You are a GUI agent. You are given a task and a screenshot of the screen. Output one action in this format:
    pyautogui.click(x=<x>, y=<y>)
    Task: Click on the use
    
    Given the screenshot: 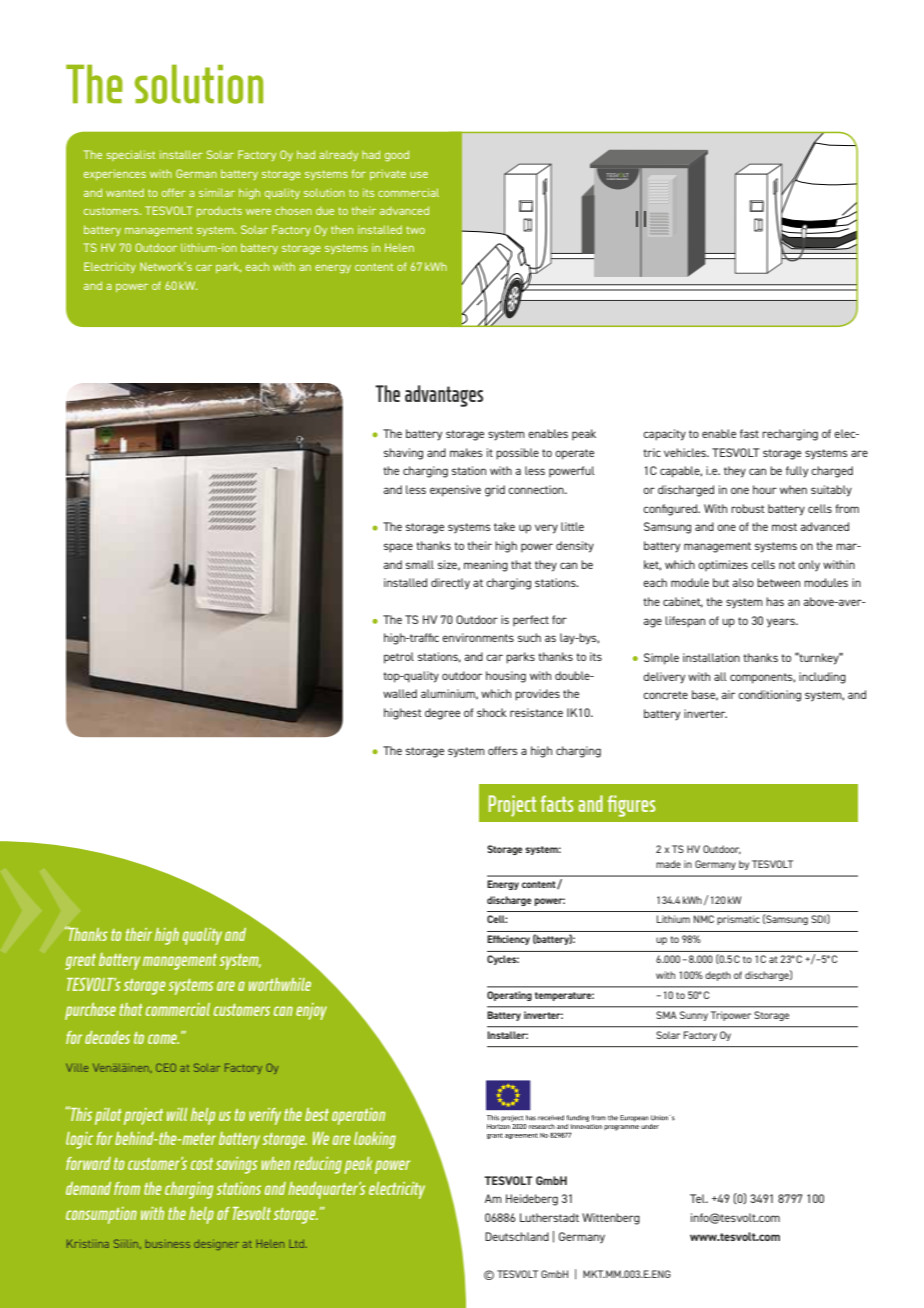 What is the action you would take?
    pyautogui.click(x=419, y=175)
